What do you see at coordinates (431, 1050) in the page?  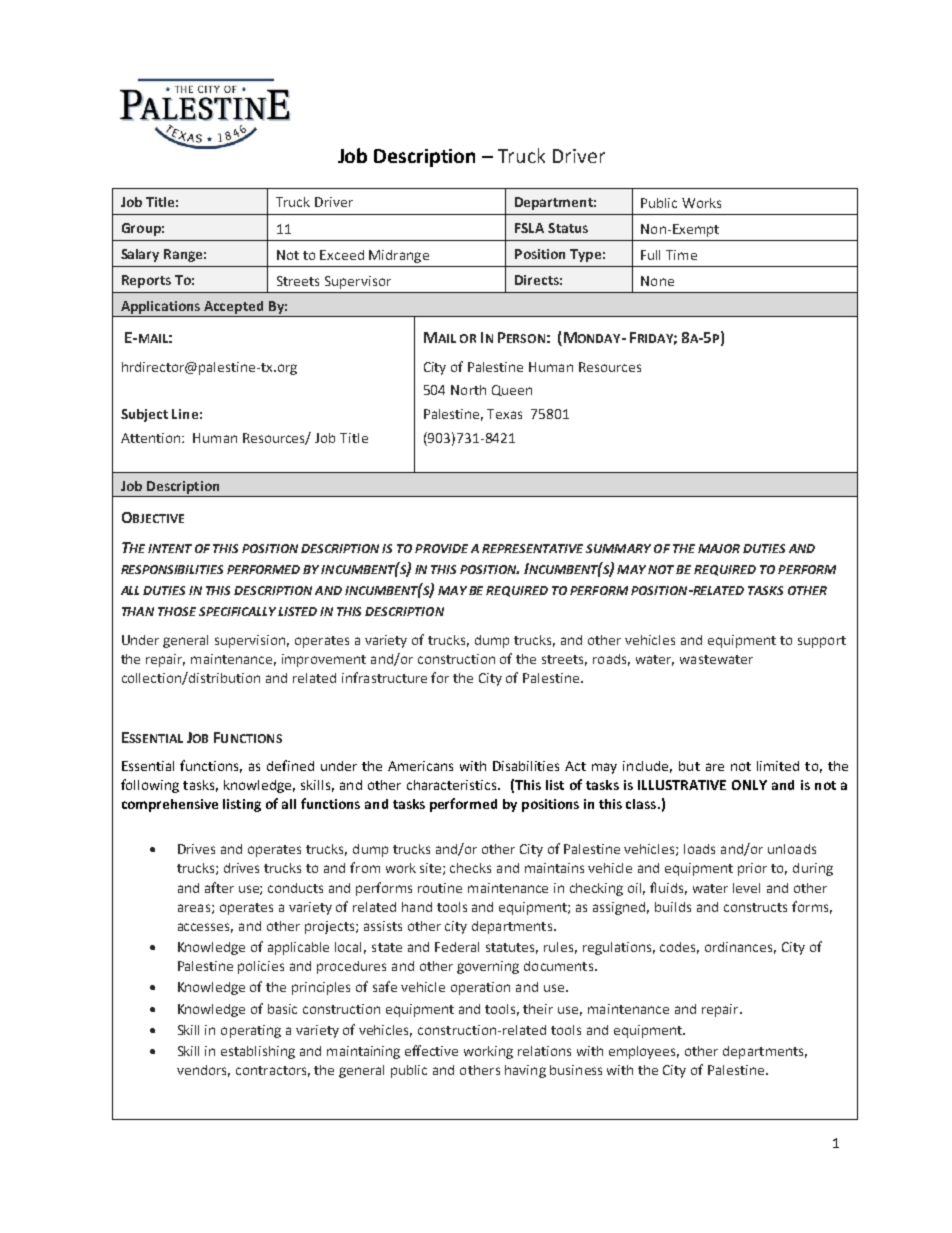 I see `effective` at bounding box center [431, 1050].
